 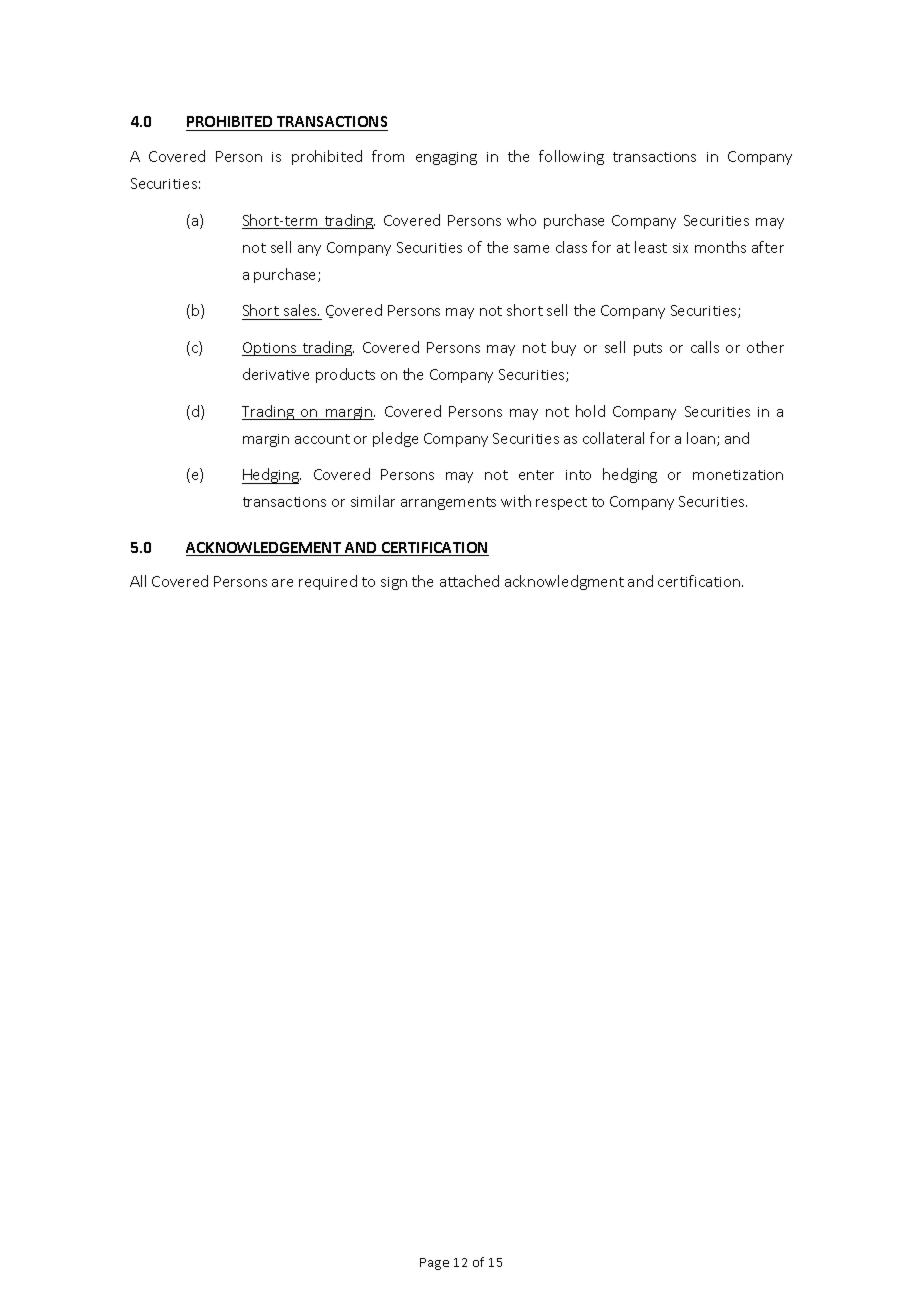 I want to click on account, so click(x=322, y=439).
